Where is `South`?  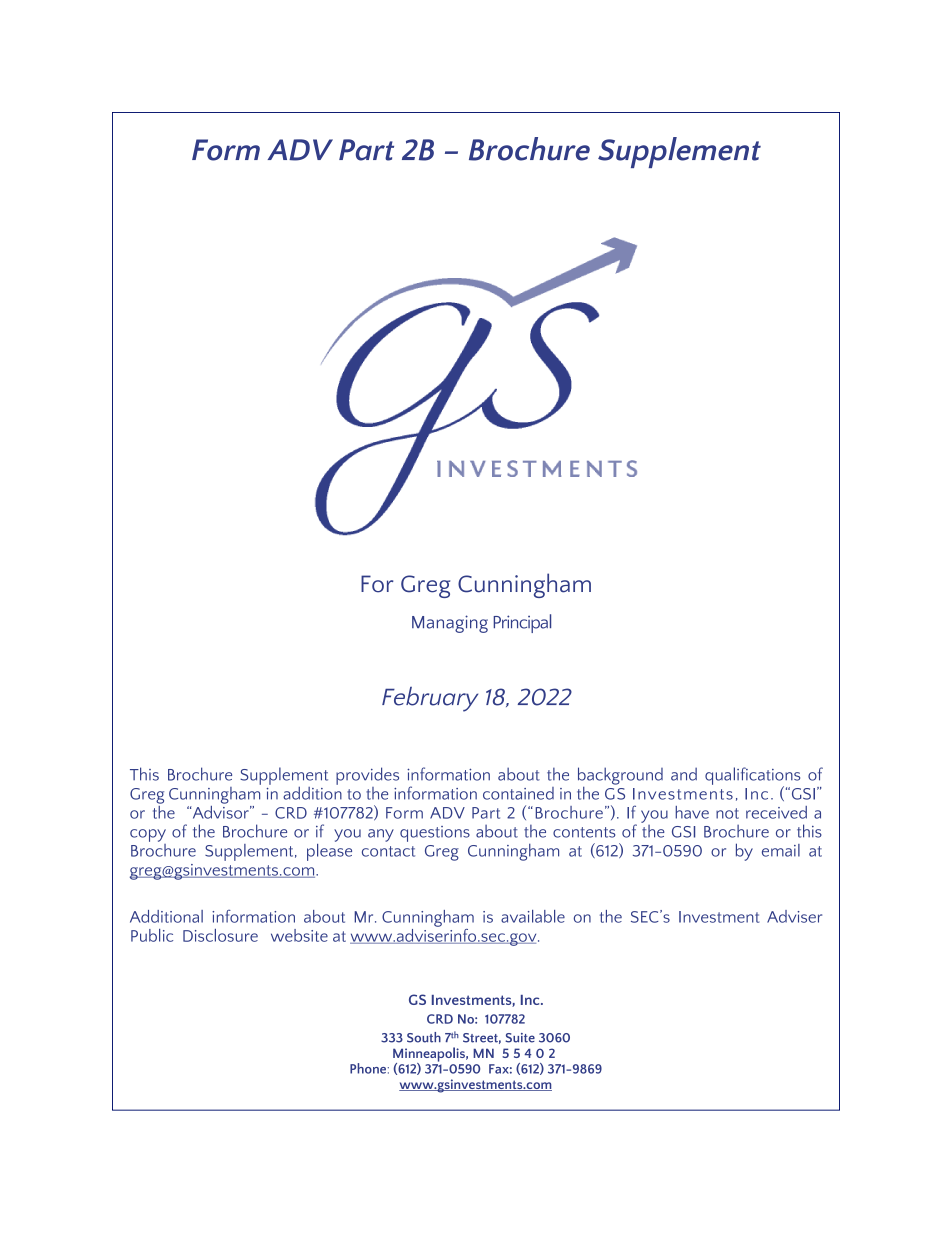
South is located at coordinates (424, 1037).
